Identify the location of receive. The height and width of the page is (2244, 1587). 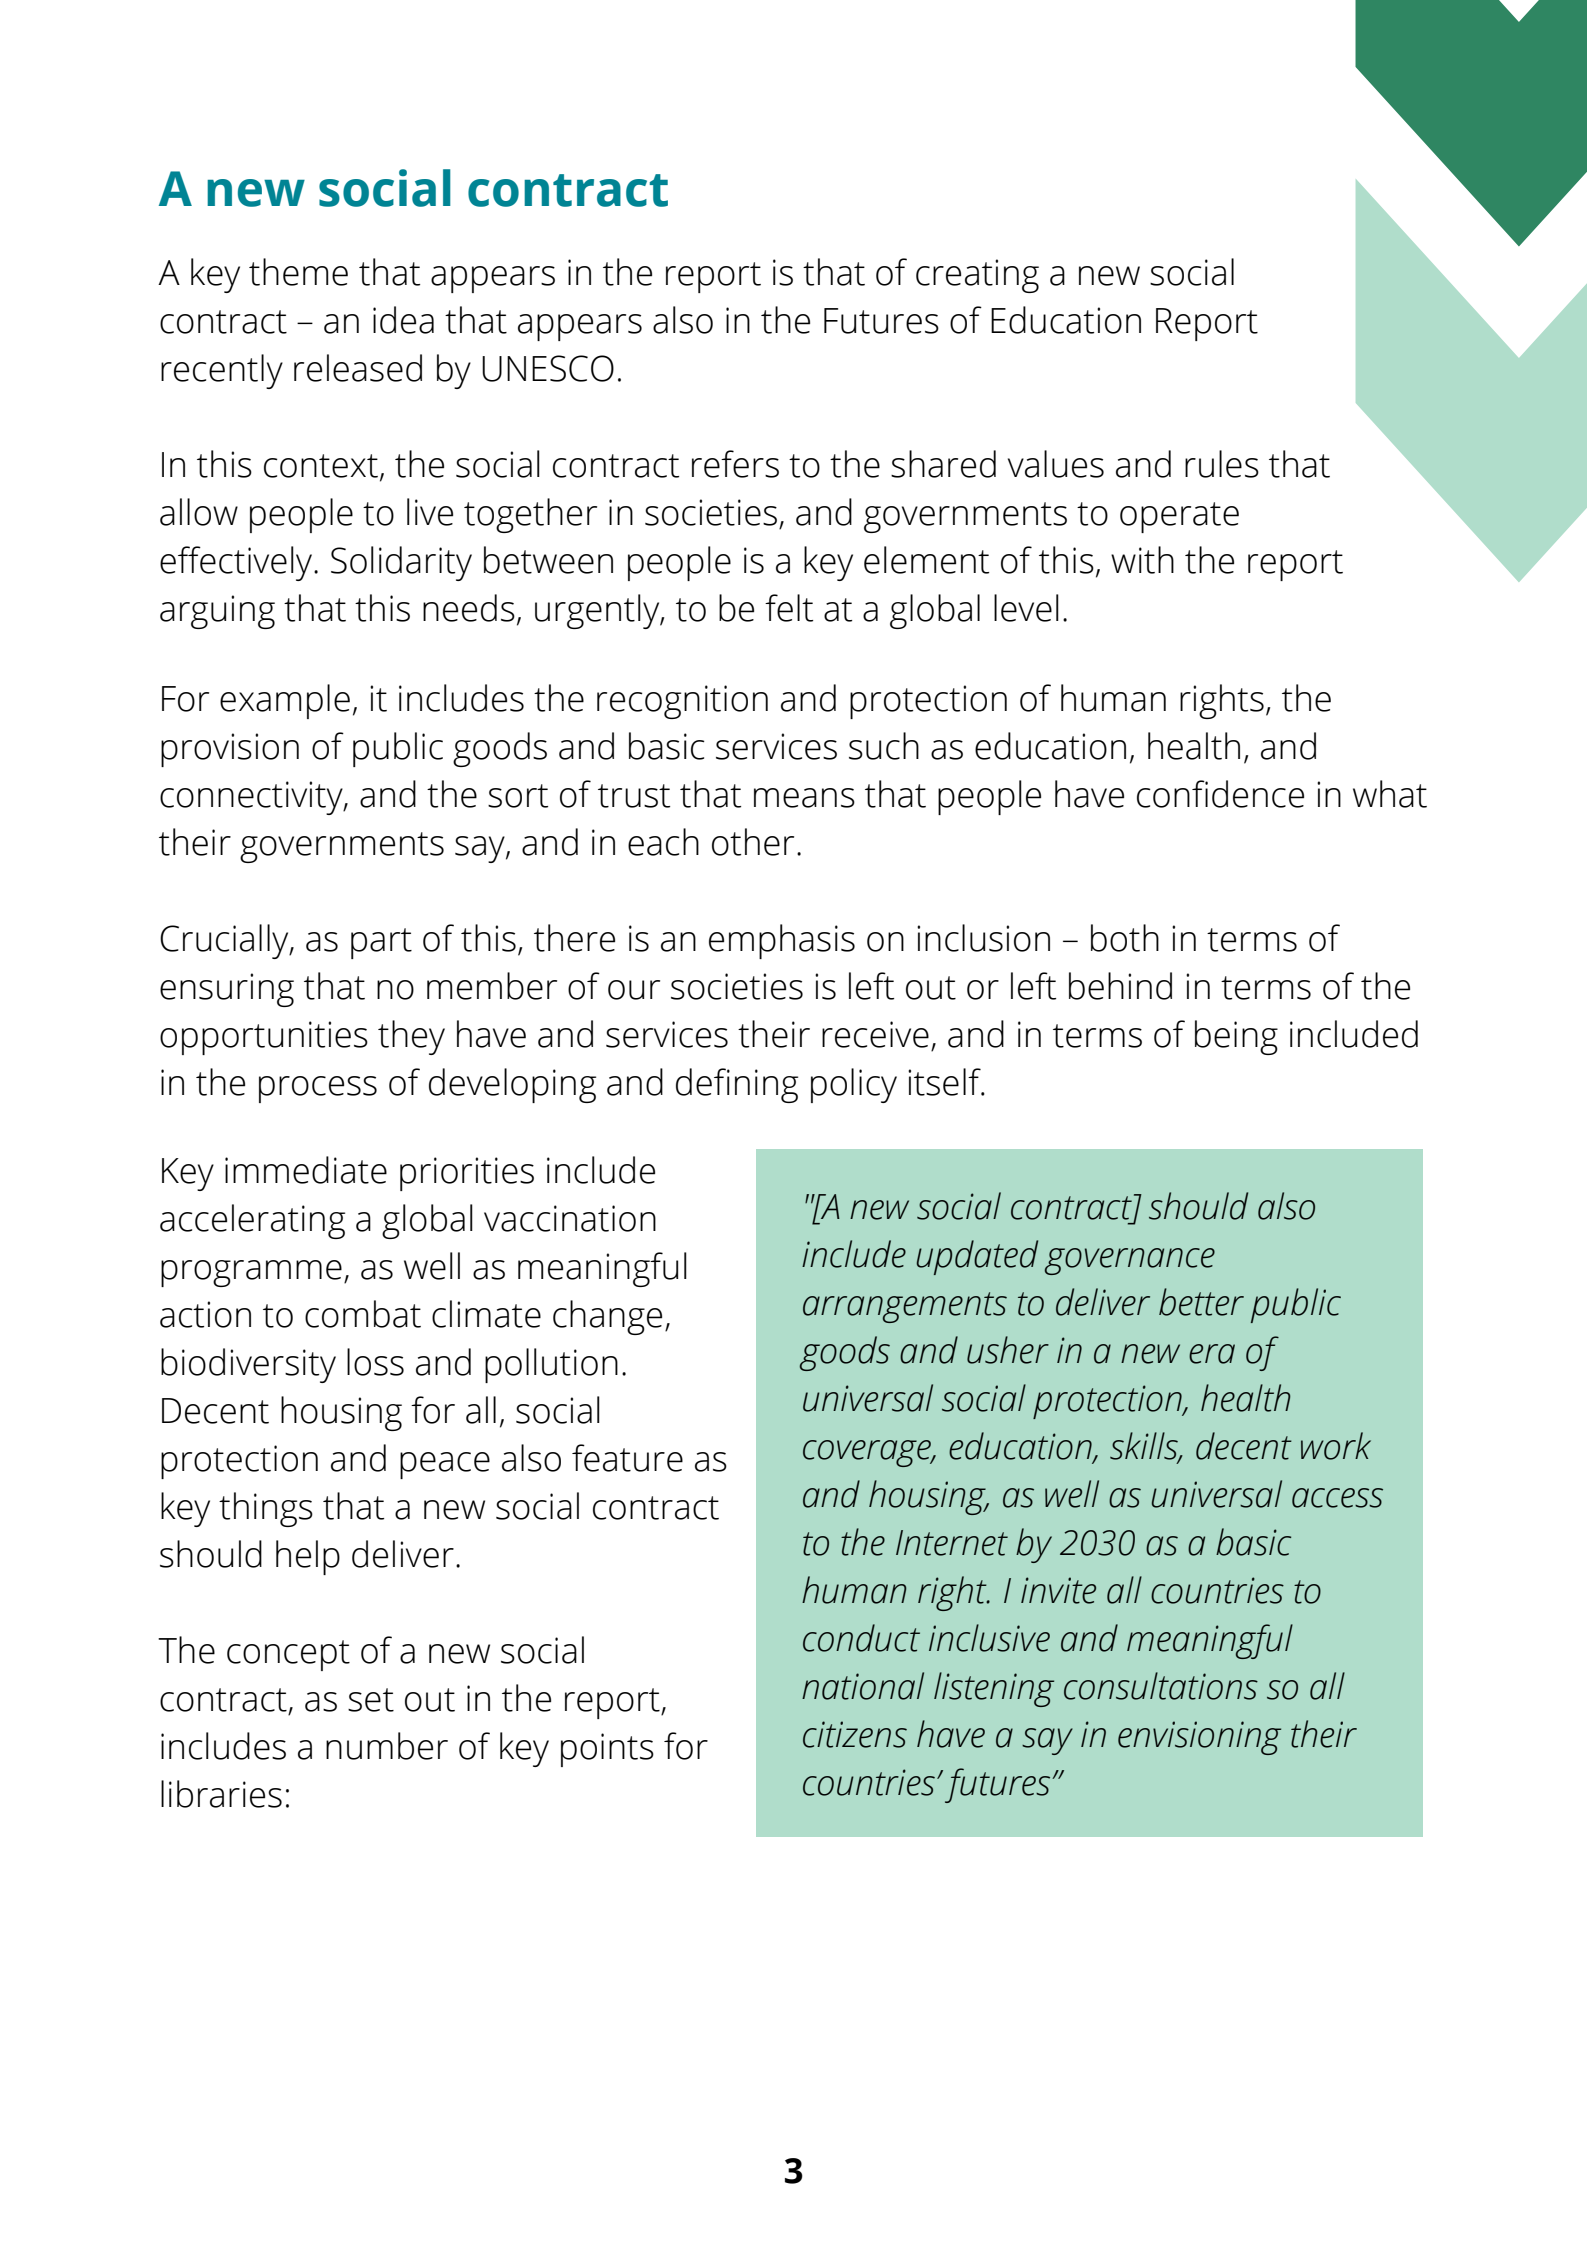
(875, 1034).
